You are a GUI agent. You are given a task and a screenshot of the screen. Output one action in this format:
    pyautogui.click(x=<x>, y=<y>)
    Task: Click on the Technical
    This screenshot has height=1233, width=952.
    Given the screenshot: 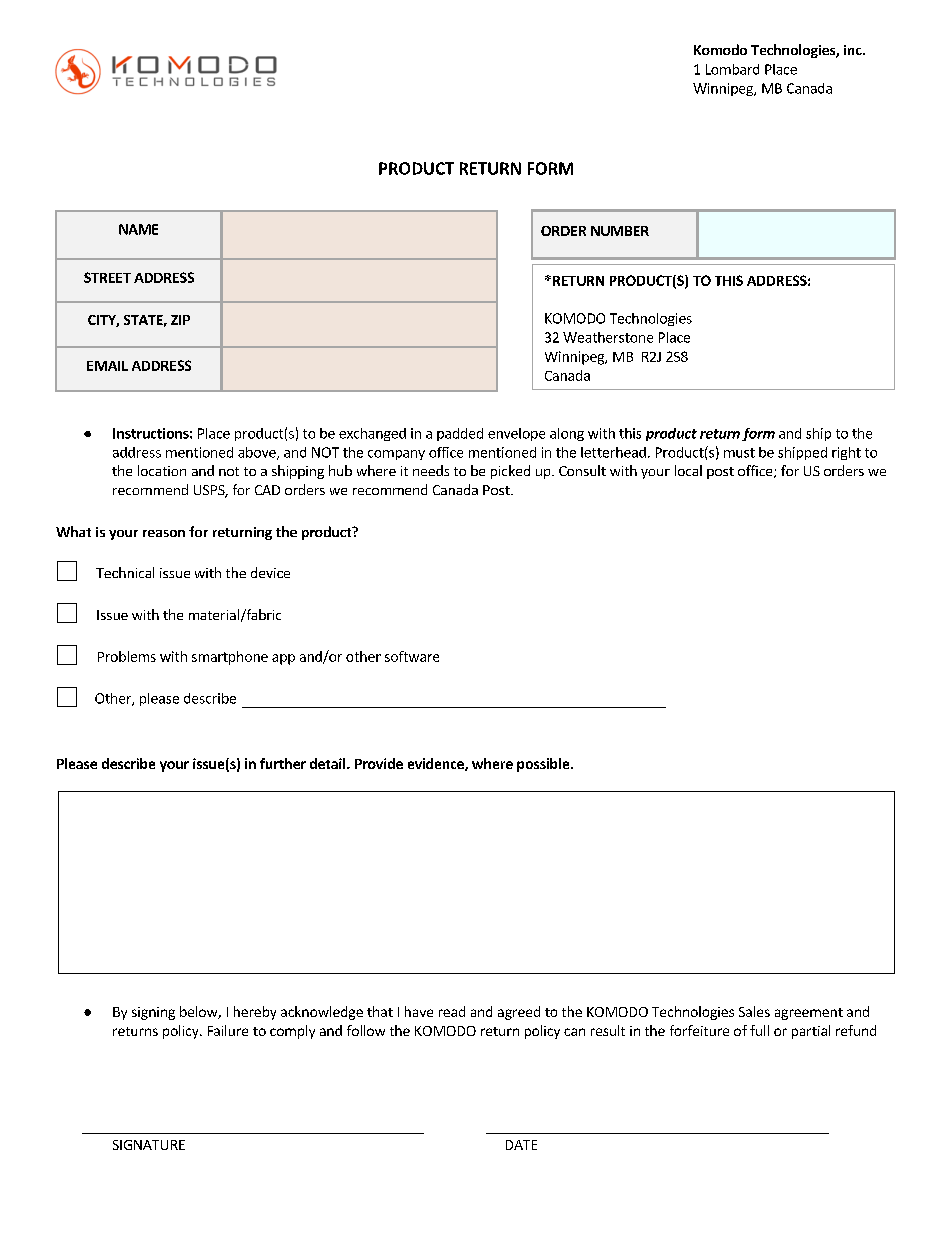 What is the action you would take?
    pyautogui.click(x=125, y=572)
